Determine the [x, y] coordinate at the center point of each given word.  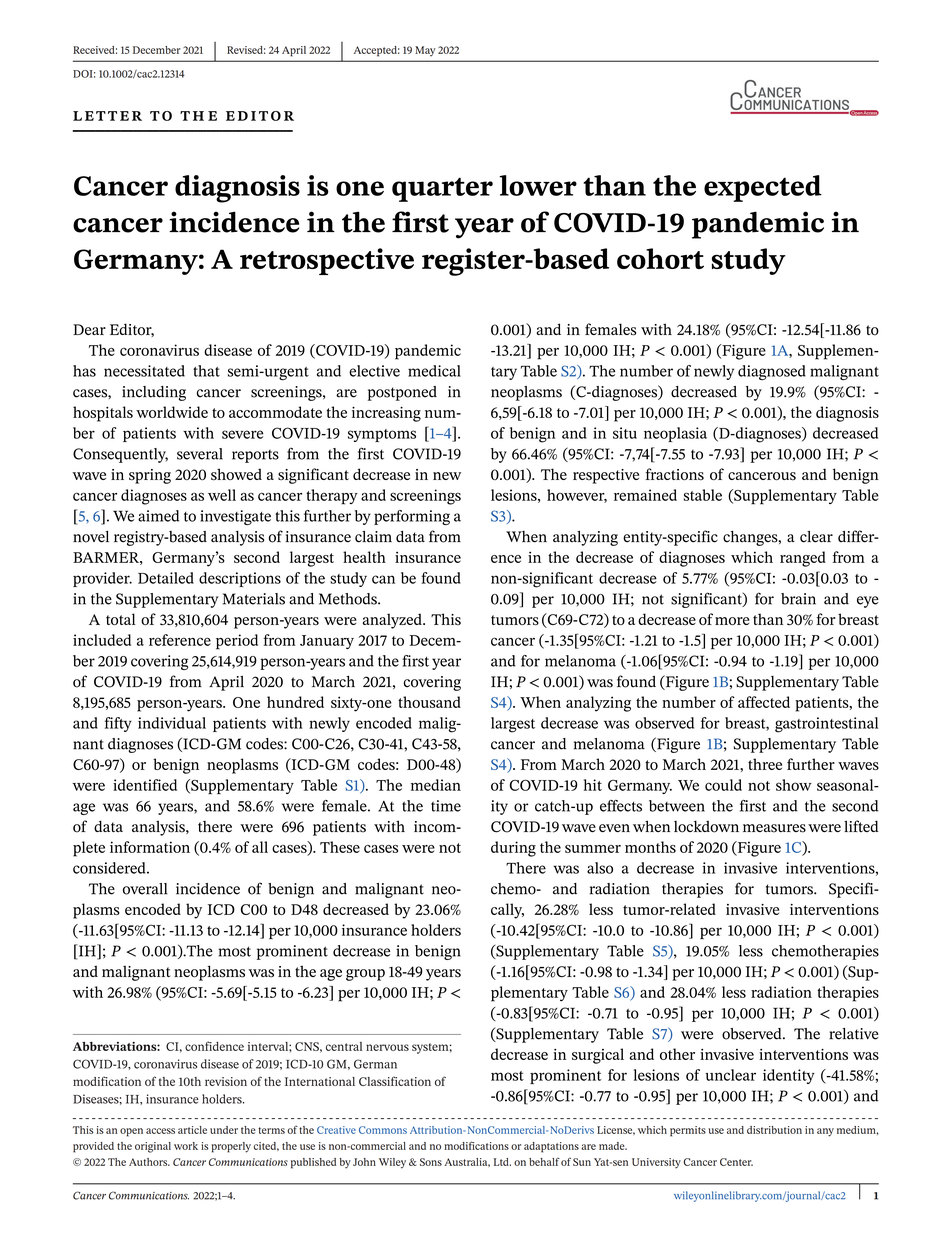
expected [763, 188]
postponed [402, 393]
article [192, 1130]
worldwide [172, 412]
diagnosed [772, 372]
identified [145, 785]
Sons [431, 1162]
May [425, 51]
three [765, 764]
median [436, 785]
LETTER [107, 116]
